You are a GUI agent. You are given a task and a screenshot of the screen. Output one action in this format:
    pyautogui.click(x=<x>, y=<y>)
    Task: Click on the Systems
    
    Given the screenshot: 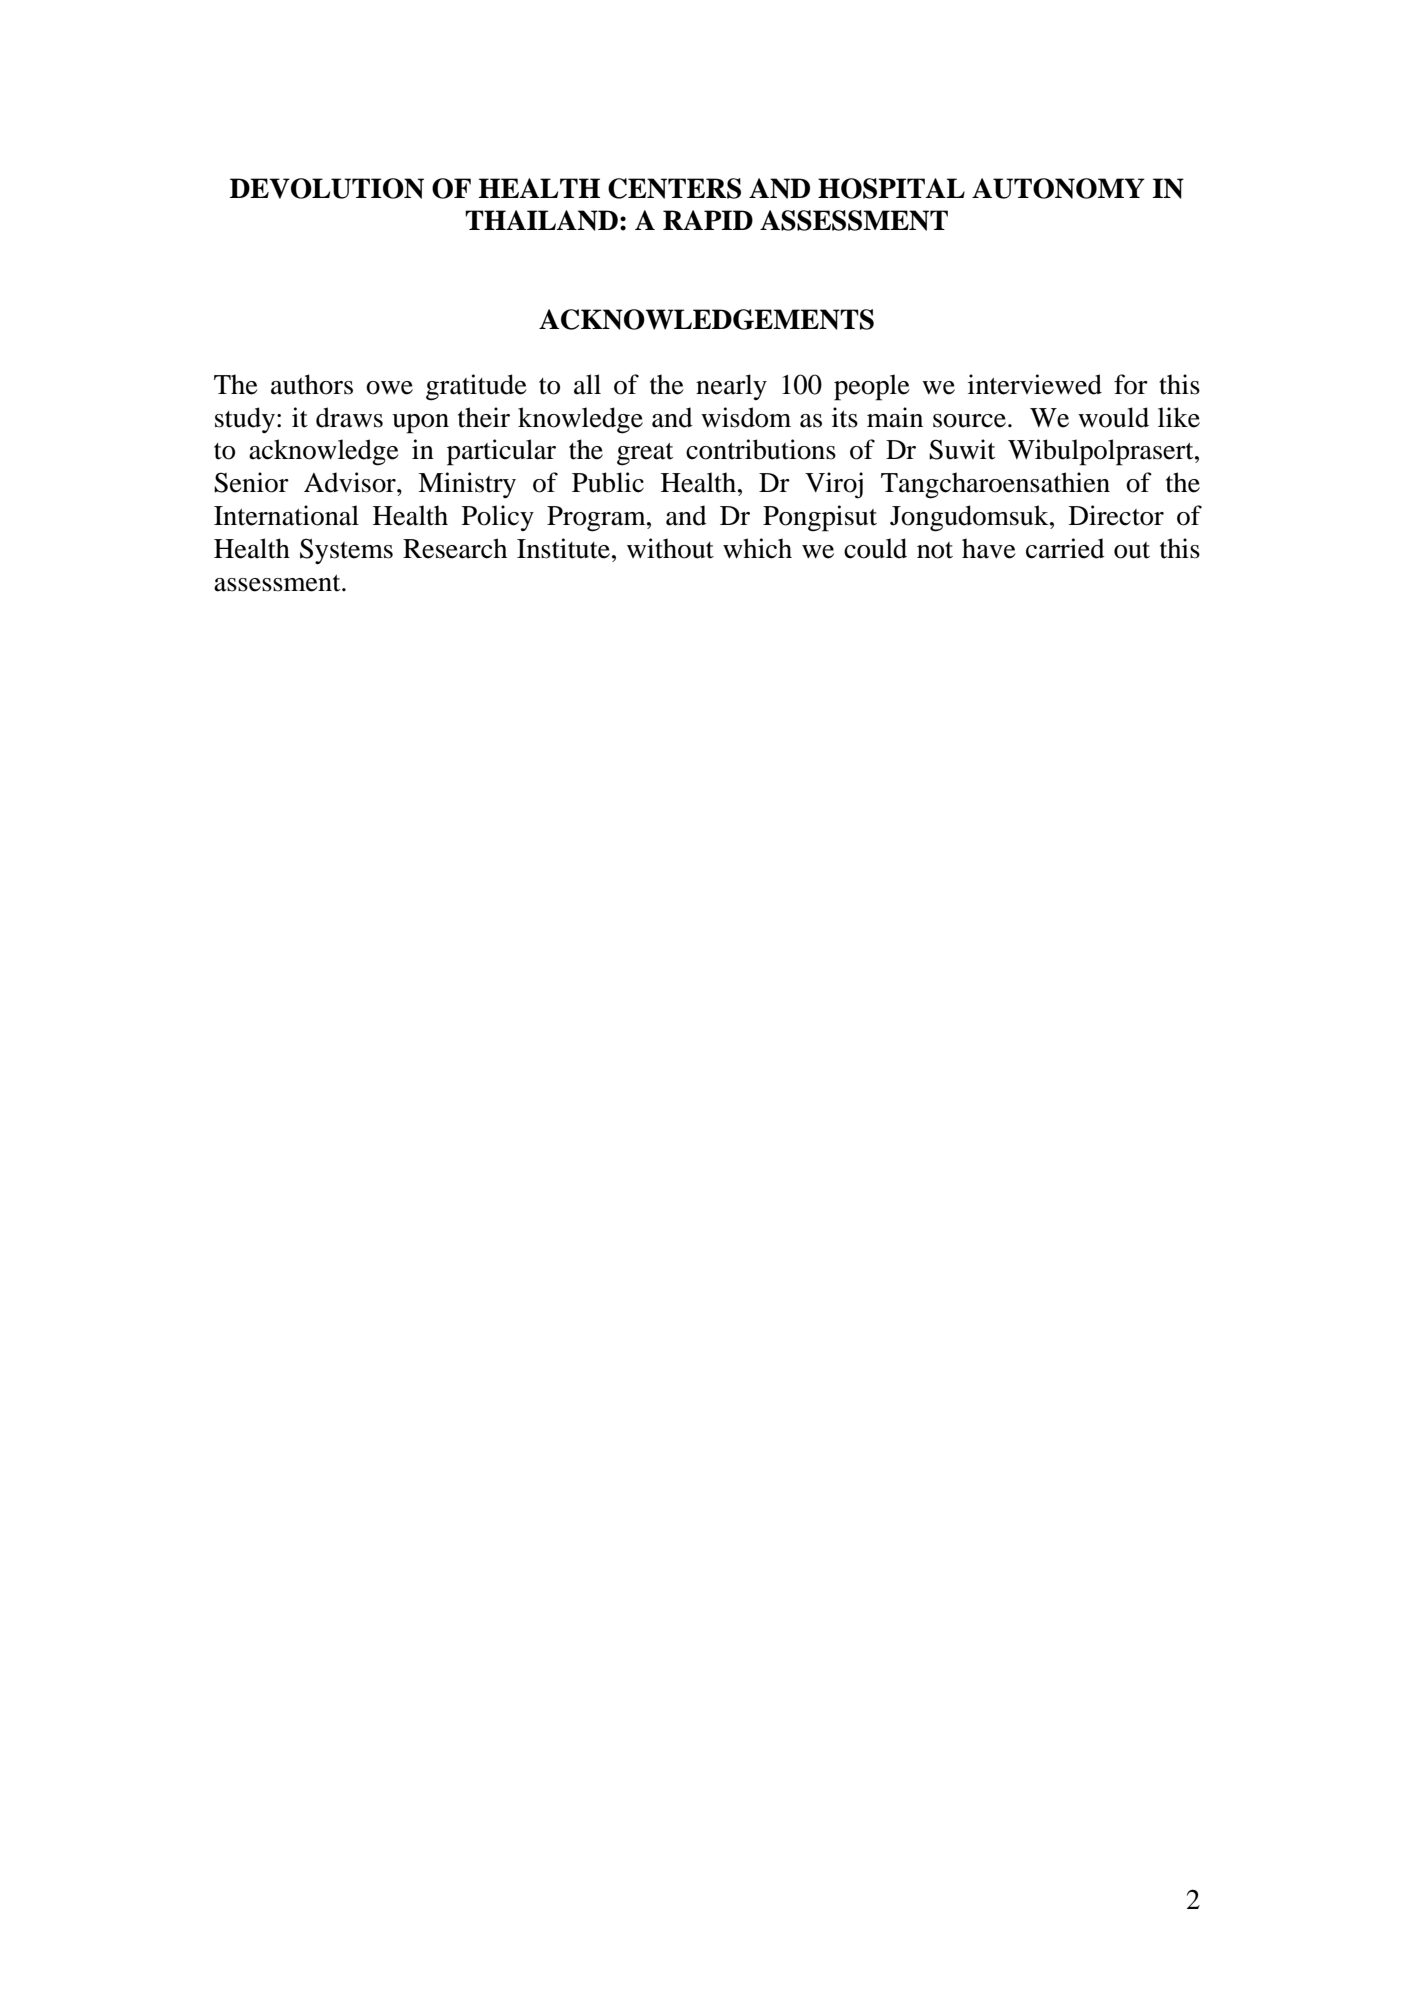 What is the action you would take?
    pyautogui.click(x=346, y=551)
